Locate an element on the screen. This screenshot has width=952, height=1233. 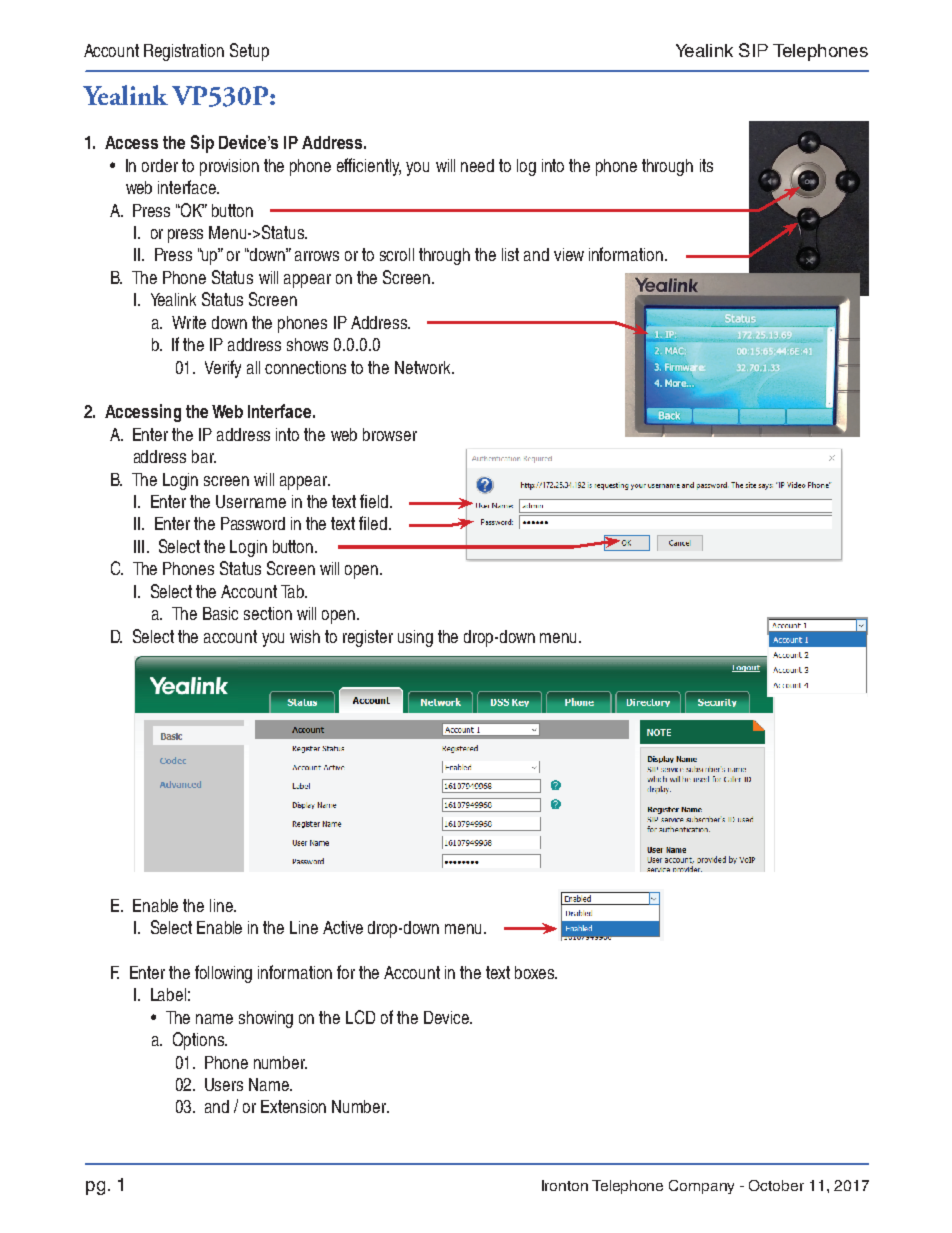
using is located at coordinates (415, 638).
